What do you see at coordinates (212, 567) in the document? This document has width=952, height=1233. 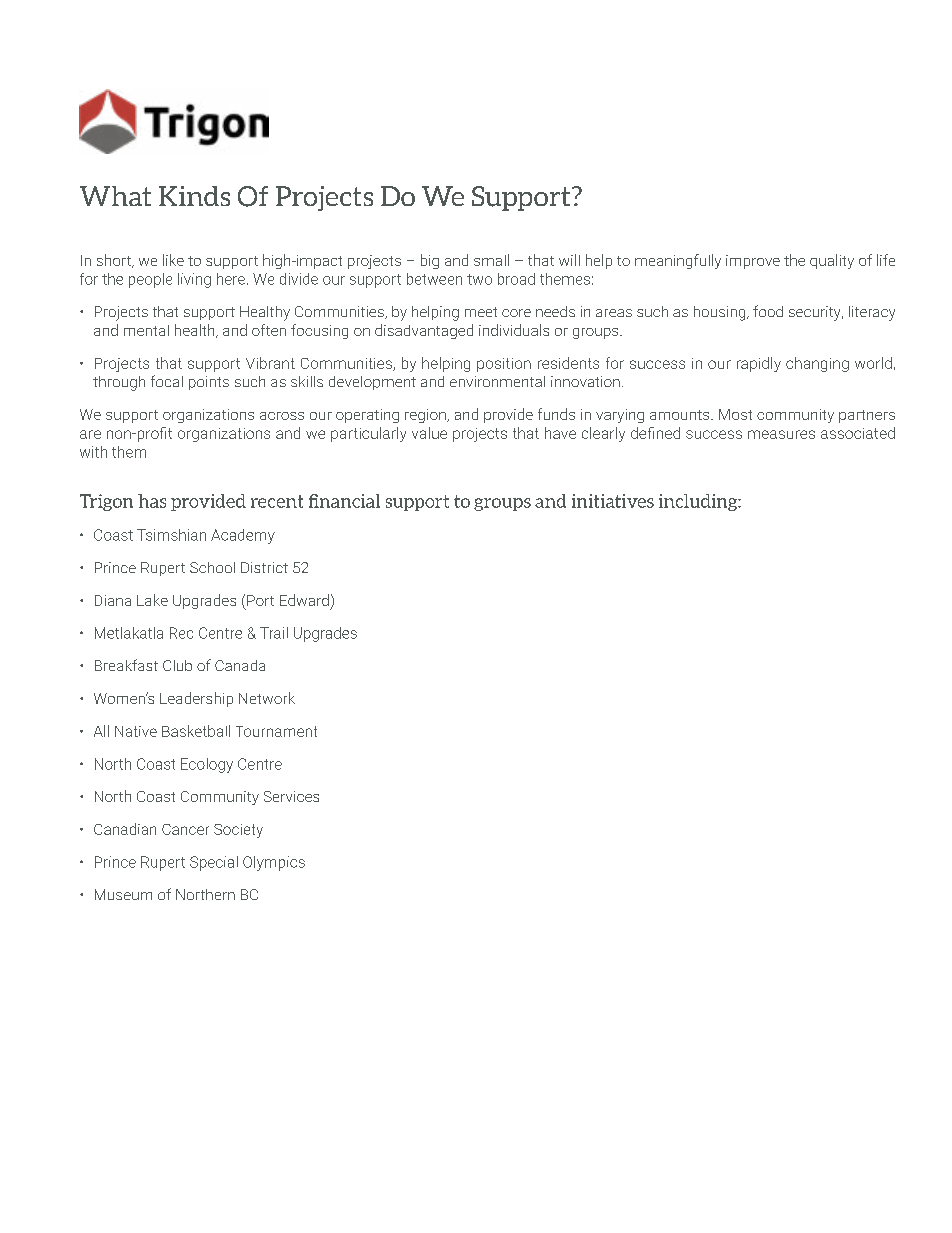 I see `School` at bounding box center [212, 567].
